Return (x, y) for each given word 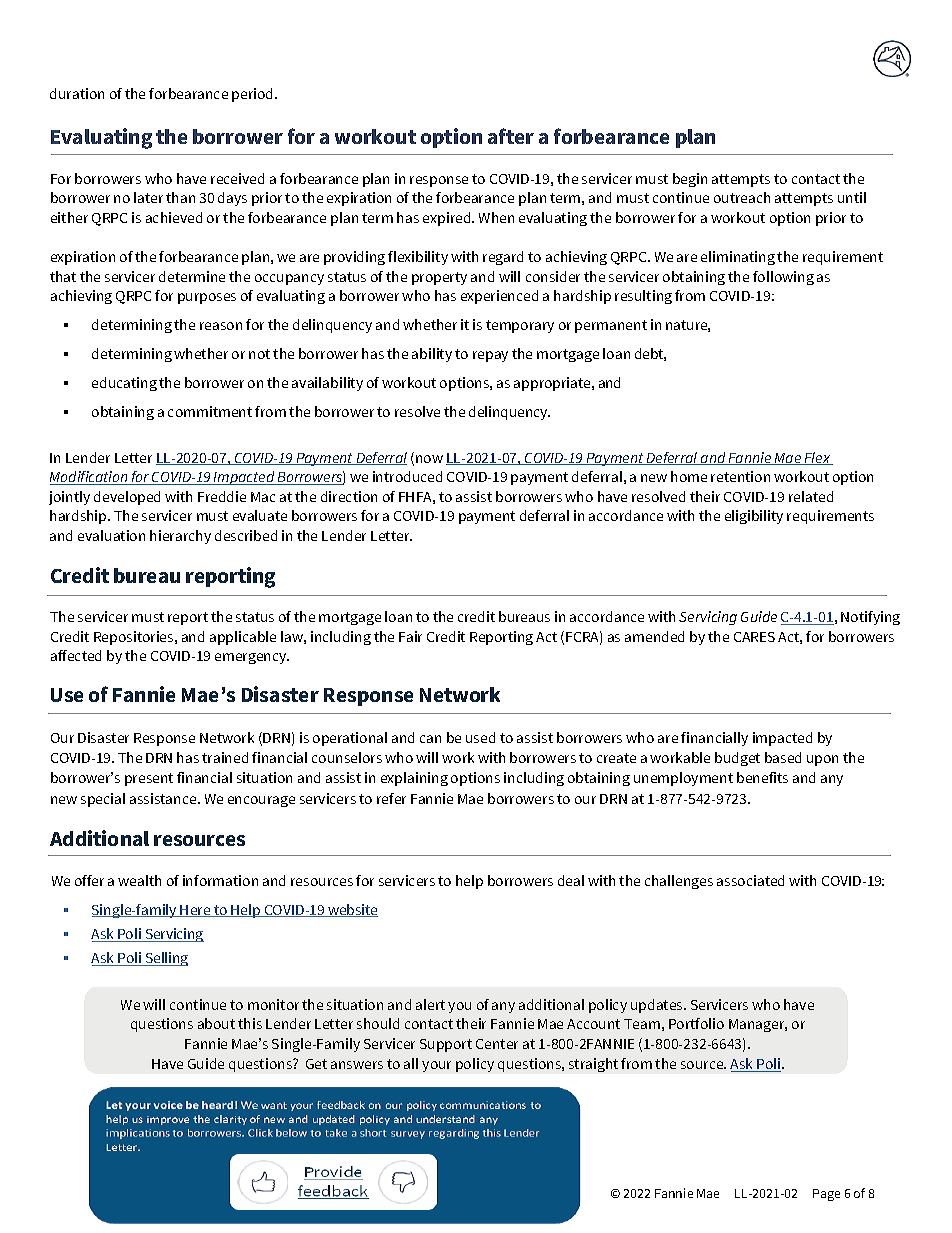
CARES (754, 637)
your (436, 1066)
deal (571, 880)
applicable (243, 638)
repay (490, 356)
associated (750, 880)
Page (826, 1195)
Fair (410, 636)
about (216, 1023)
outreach (742, 197)
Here (196, 911)
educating (124, 384)
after (511, 136)
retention (740, 476)
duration (77, 93)
